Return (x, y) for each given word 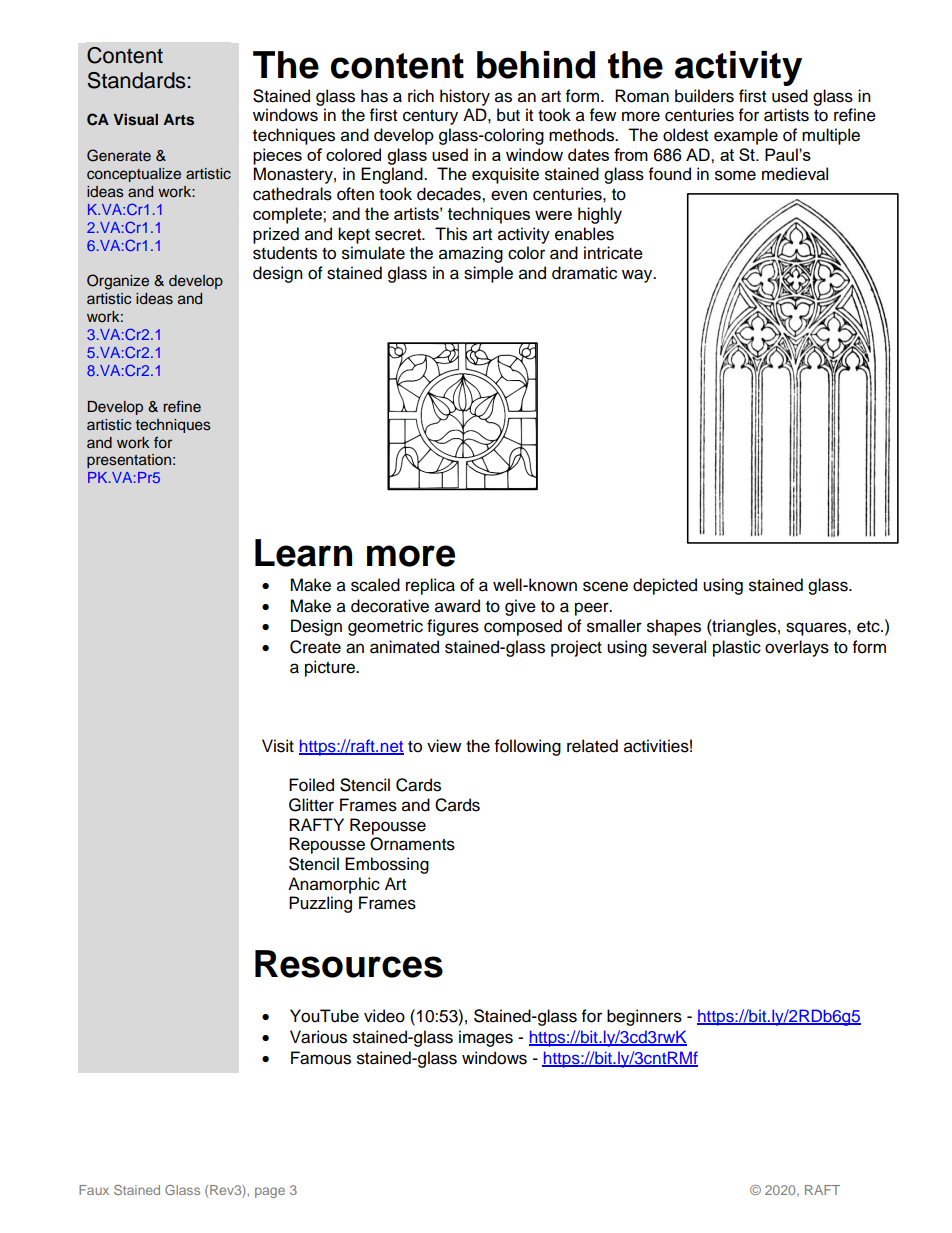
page (270, 1192)
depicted (665, 586)
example (746, 136)
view (444, 746)
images (486, 1038)
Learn (303, 553)
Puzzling (320, 904)
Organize (118, 282)
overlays (797, 648)
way (638, 276)
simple (488, 274)
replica (430, 586)
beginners (644, 1017)
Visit (278, 746)
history (465, 97)
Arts (178, 120)
